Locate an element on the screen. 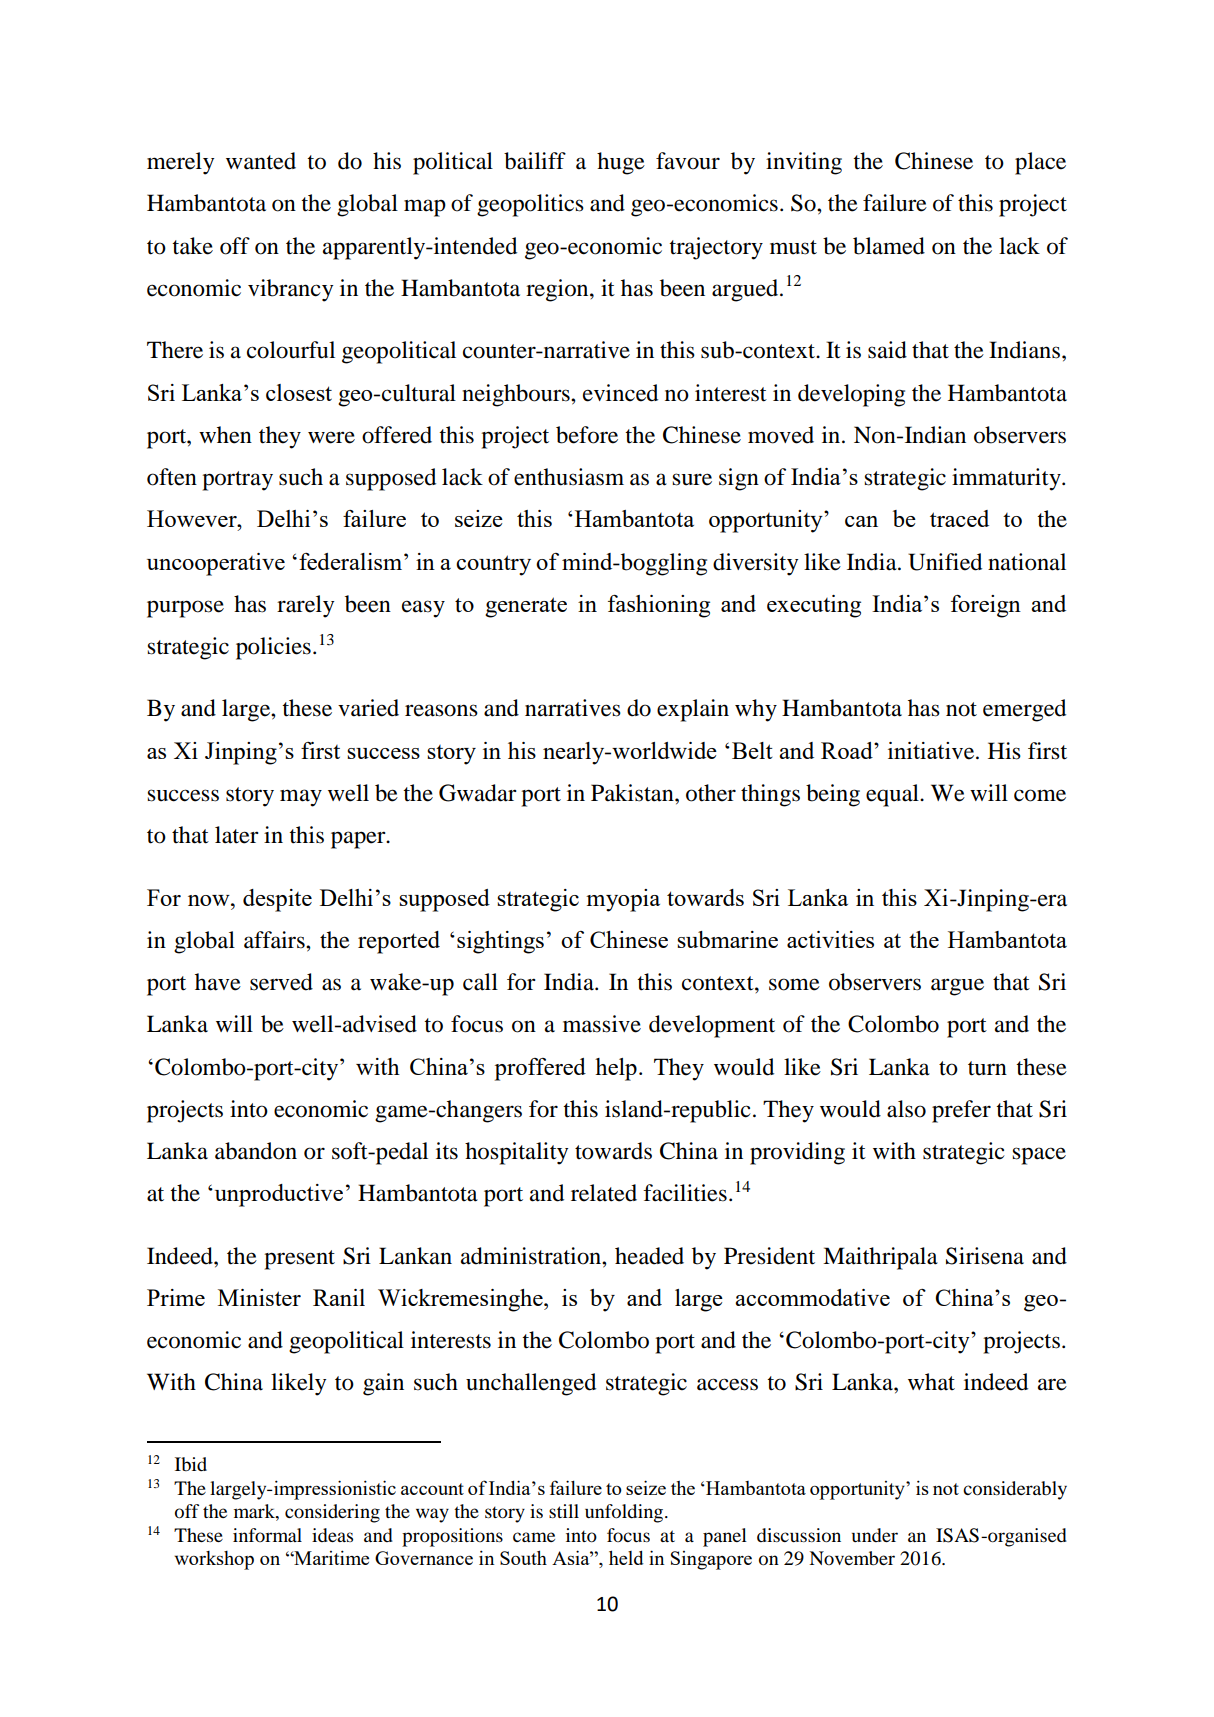 This screenshot has height=1717, width=1214. prefer is located at coordinates (961, 1111).
